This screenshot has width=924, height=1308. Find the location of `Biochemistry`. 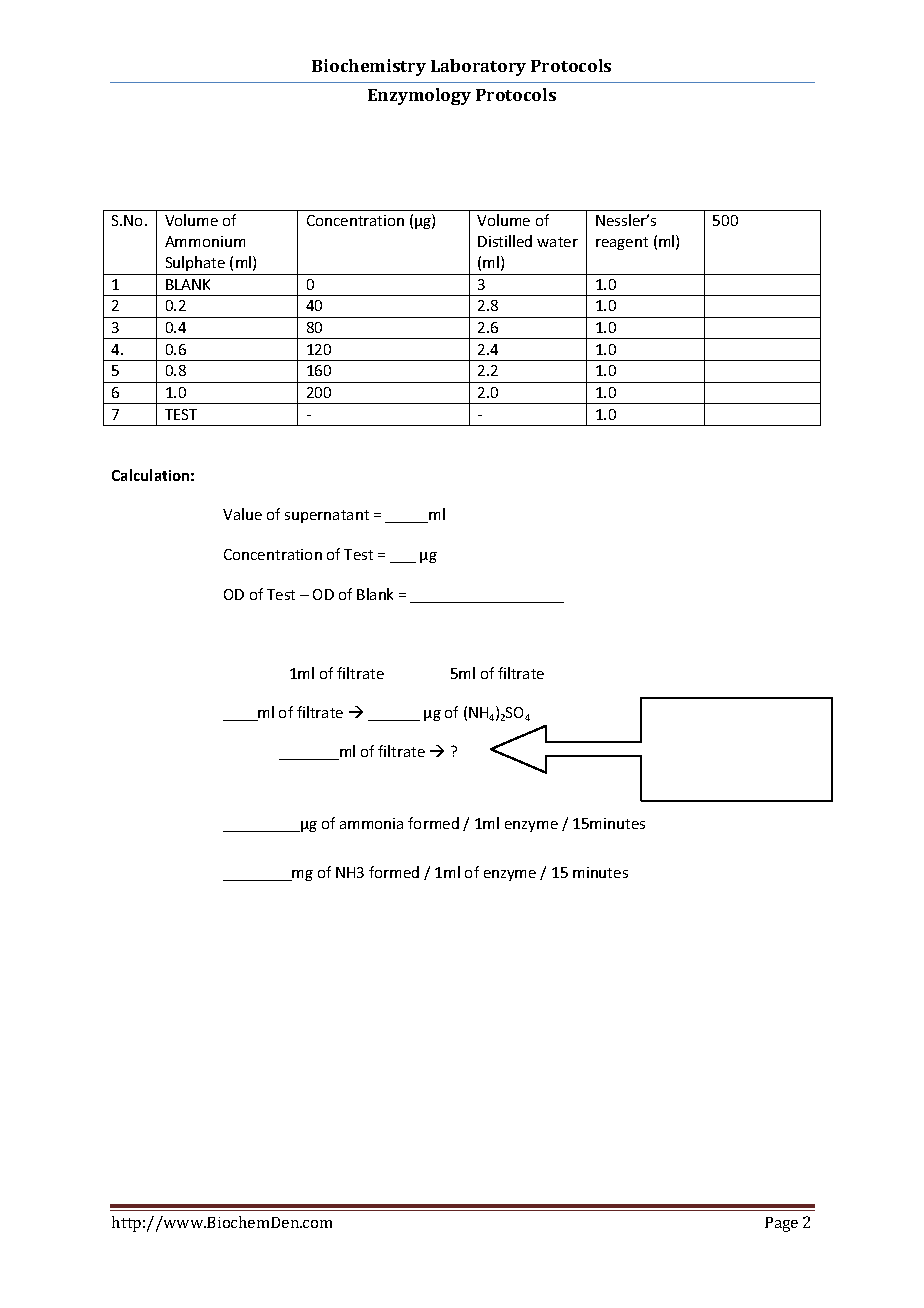

Biochemistry is located at coordinates (369, 67).
